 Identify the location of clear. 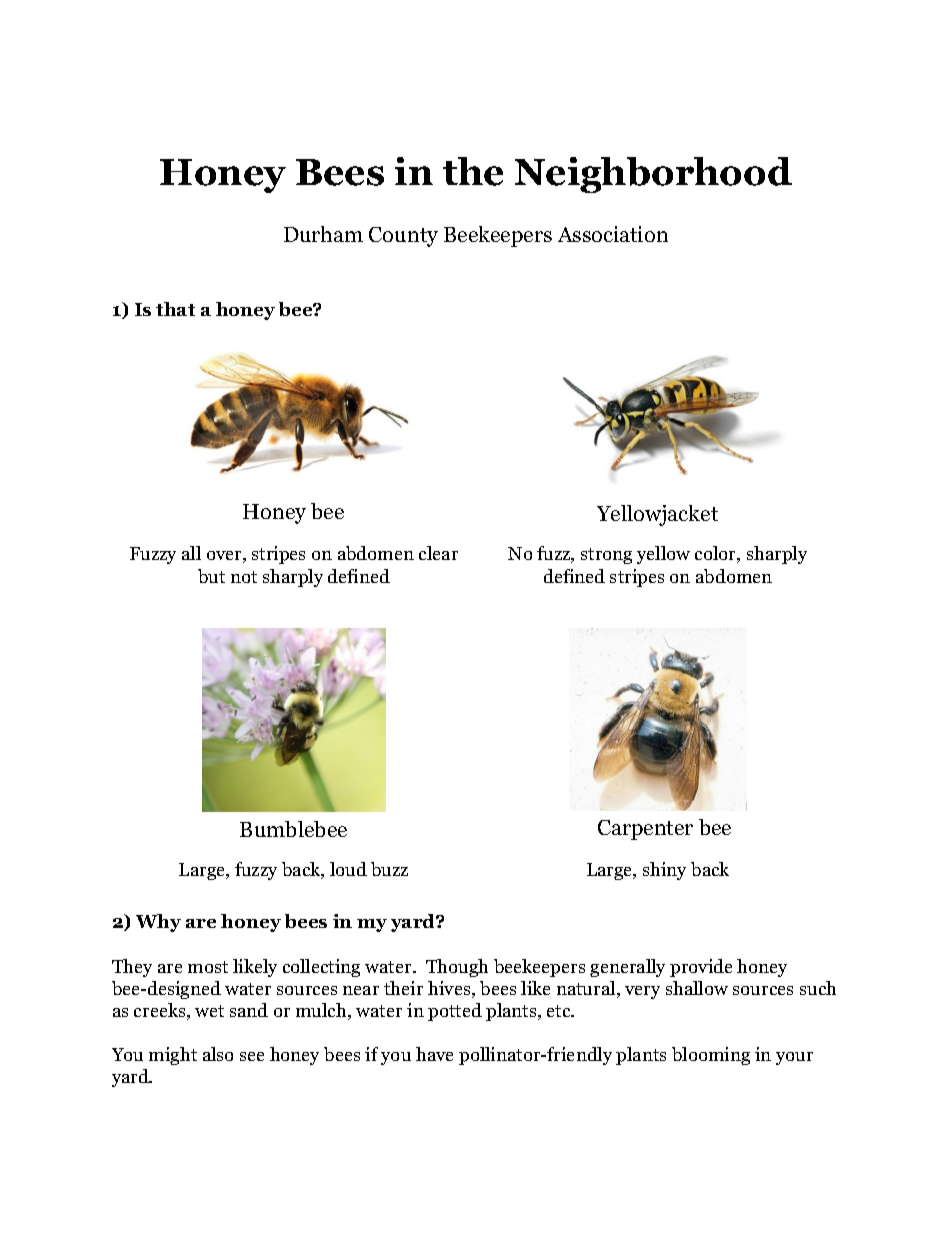
(438, 553).
